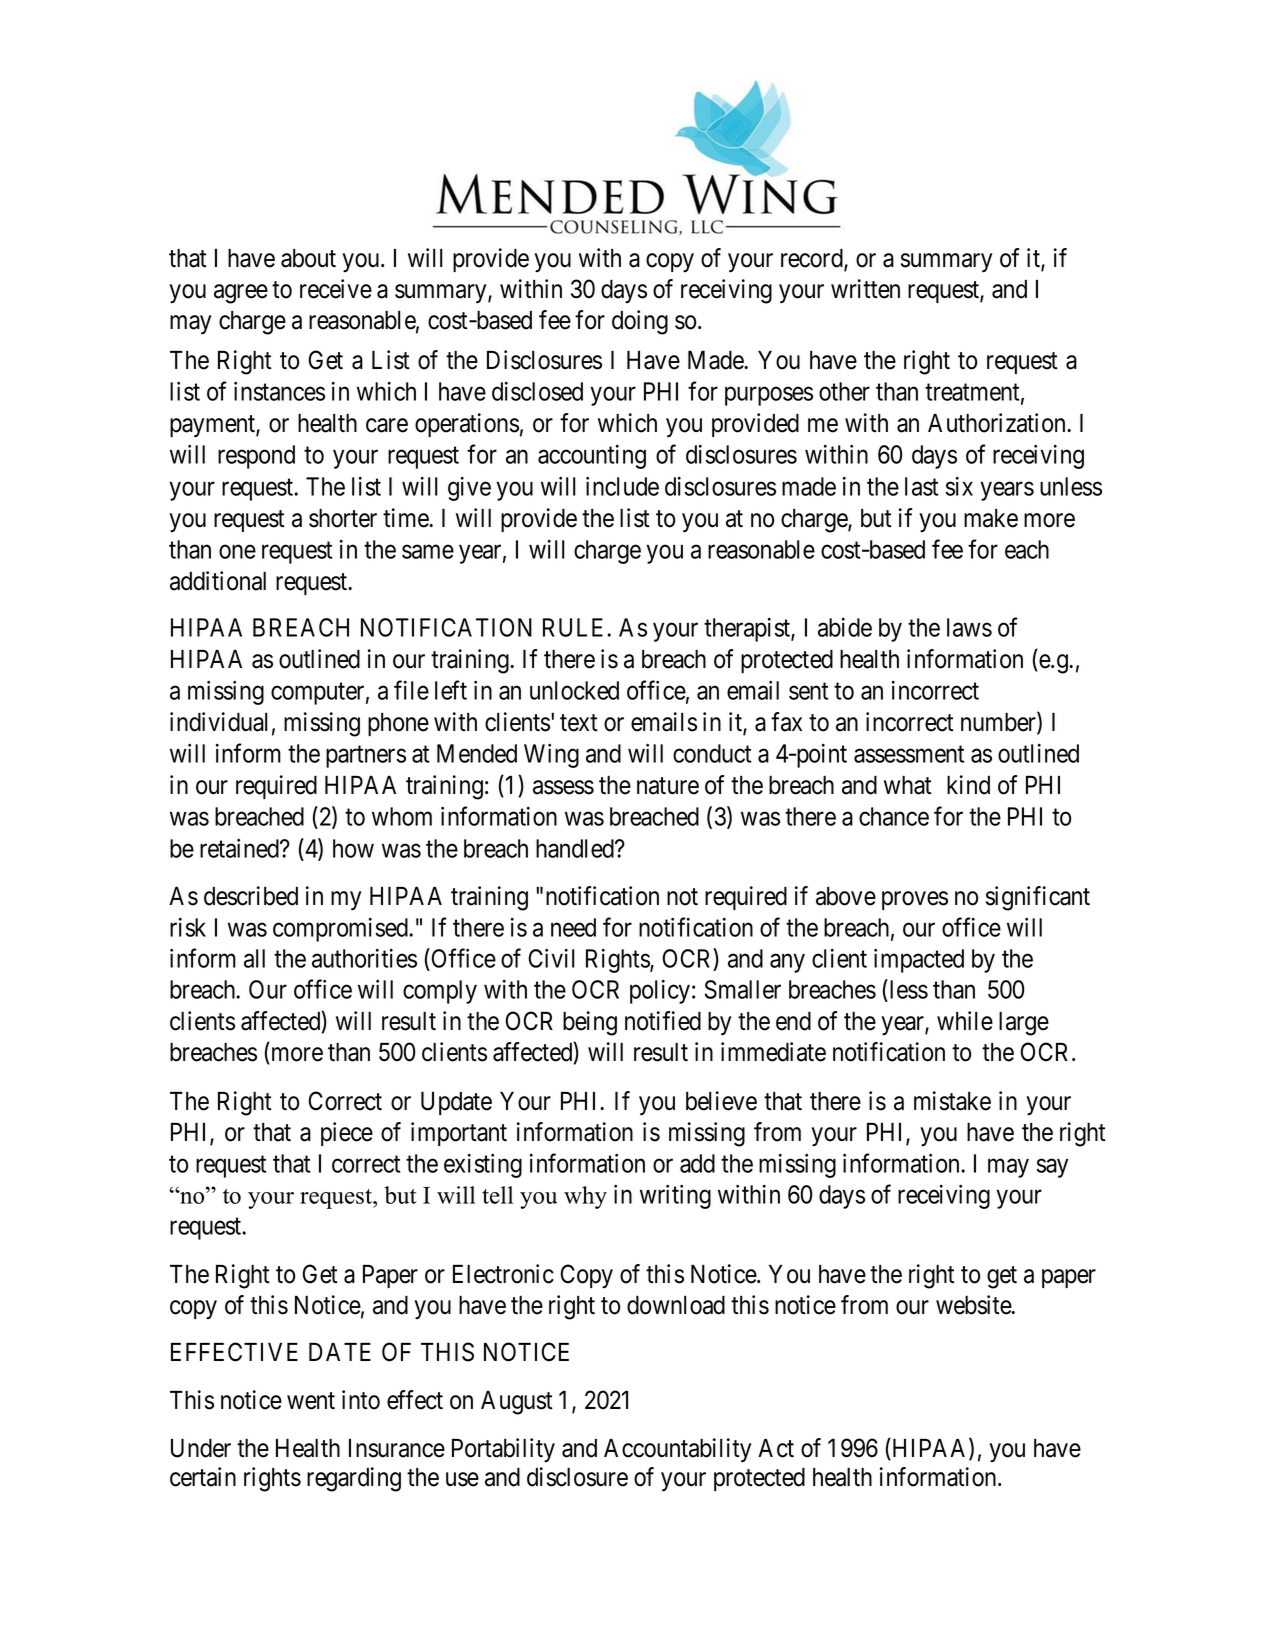 This page has height=1648, width=1274. What do you see at coordinates (969, 627) in the page?
I see `laws` at bounding box center [969, 627].
